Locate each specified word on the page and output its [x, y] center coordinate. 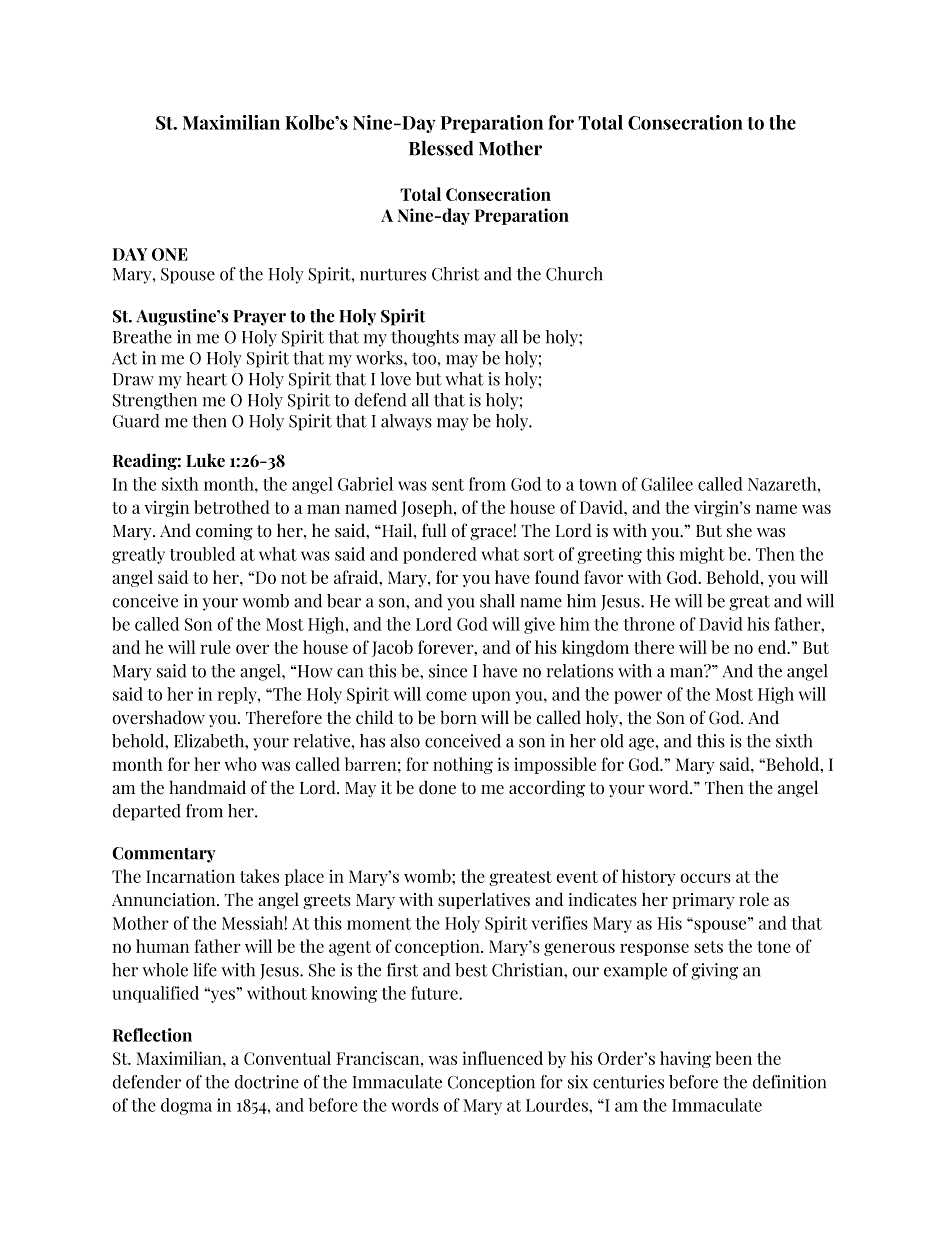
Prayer [259, 318]
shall [497, 601]
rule [216, 647]
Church [574, 274]
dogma [186, 1106]
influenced [503, 1058]
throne [649, 624]
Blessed [441, 148]
